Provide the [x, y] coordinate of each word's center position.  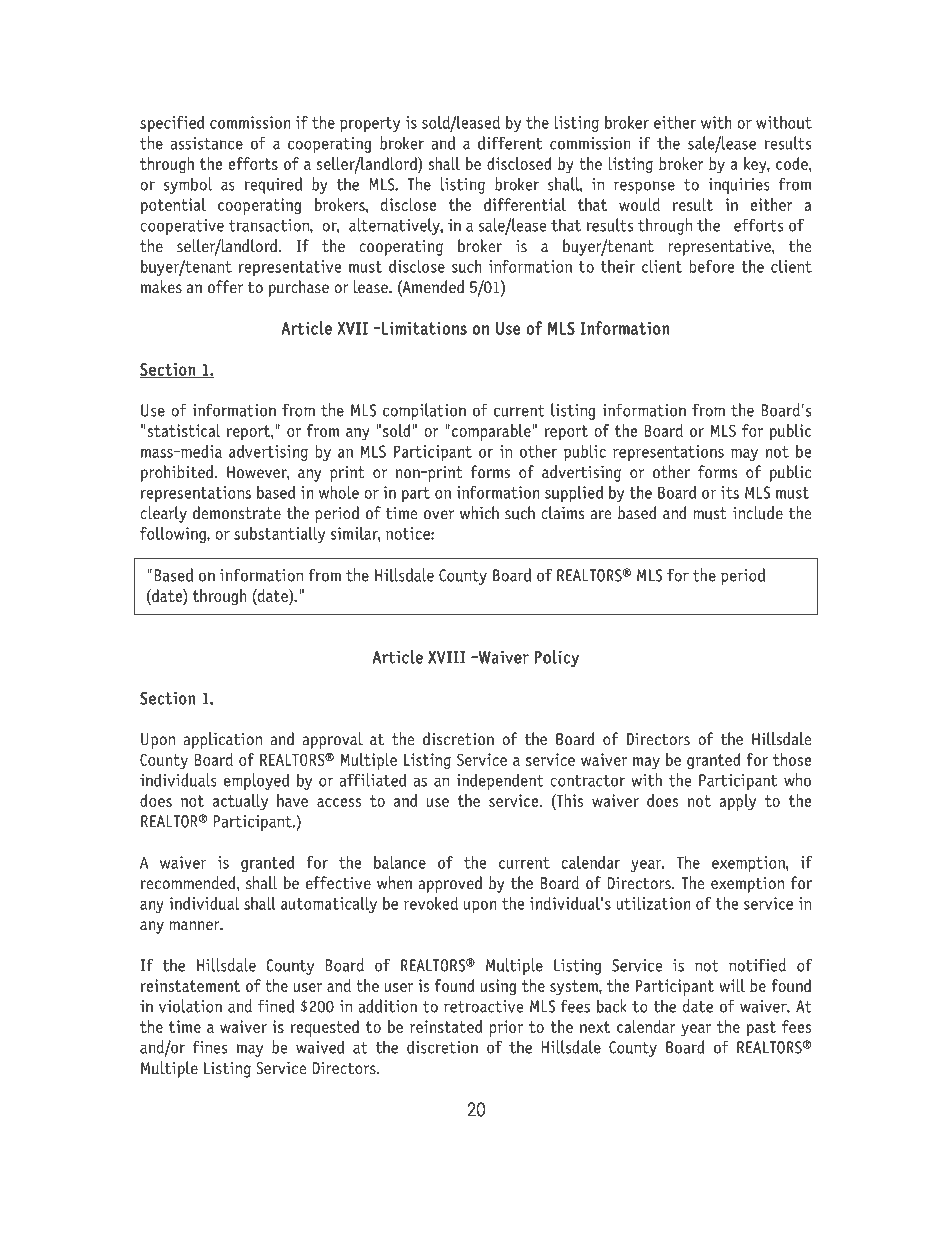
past [761, 1029]
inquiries [739, 186]
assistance [207, 143]
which [479, 513]
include [758, 513]
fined [276, 1006]
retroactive [483, 1006]
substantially [279, 534]
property [370, 125]
